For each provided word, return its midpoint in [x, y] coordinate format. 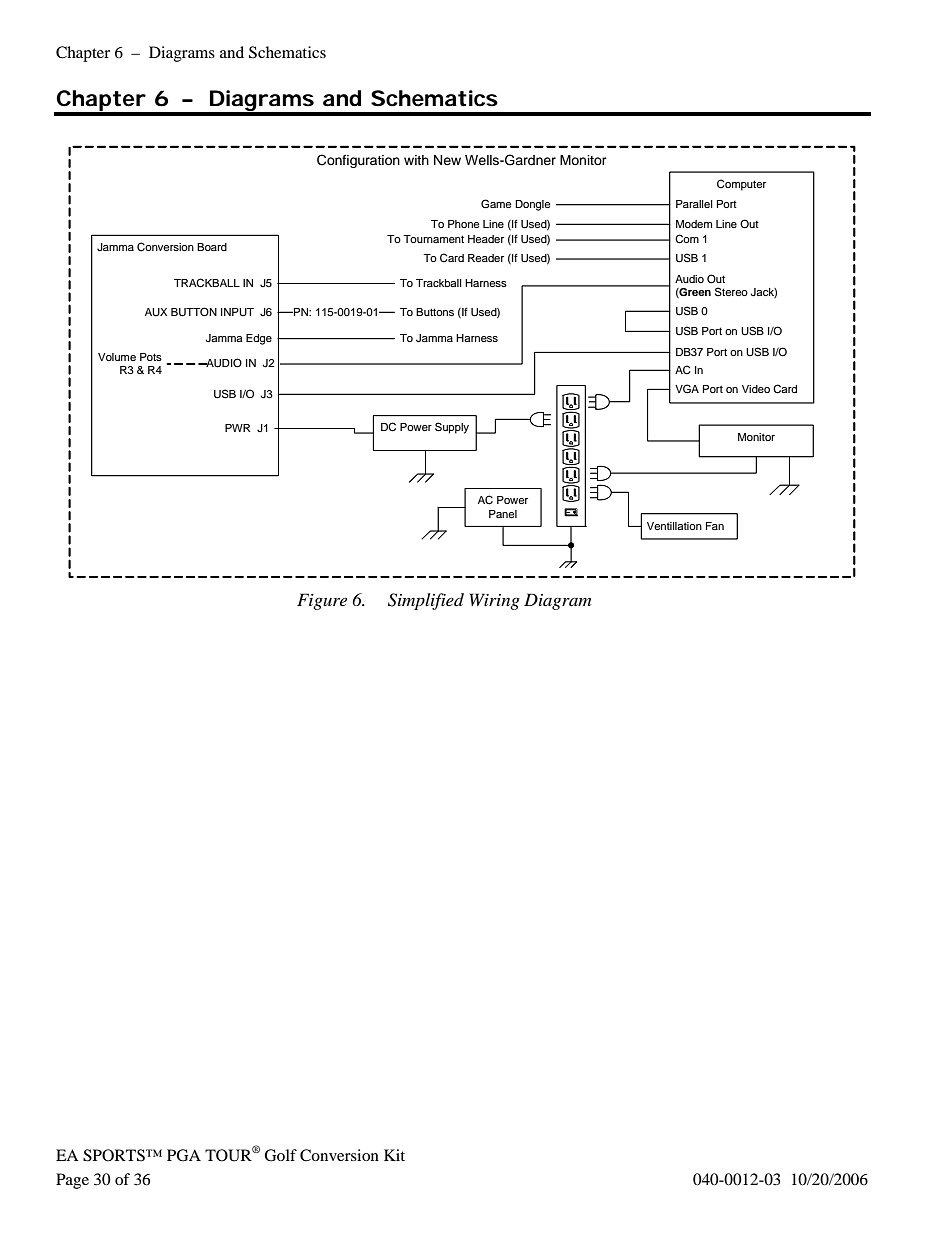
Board [212, 247]
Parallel [694, 204]
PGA [184, 1155]
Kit [394, 1155]
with [416, 160]
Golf [280, 1155]
